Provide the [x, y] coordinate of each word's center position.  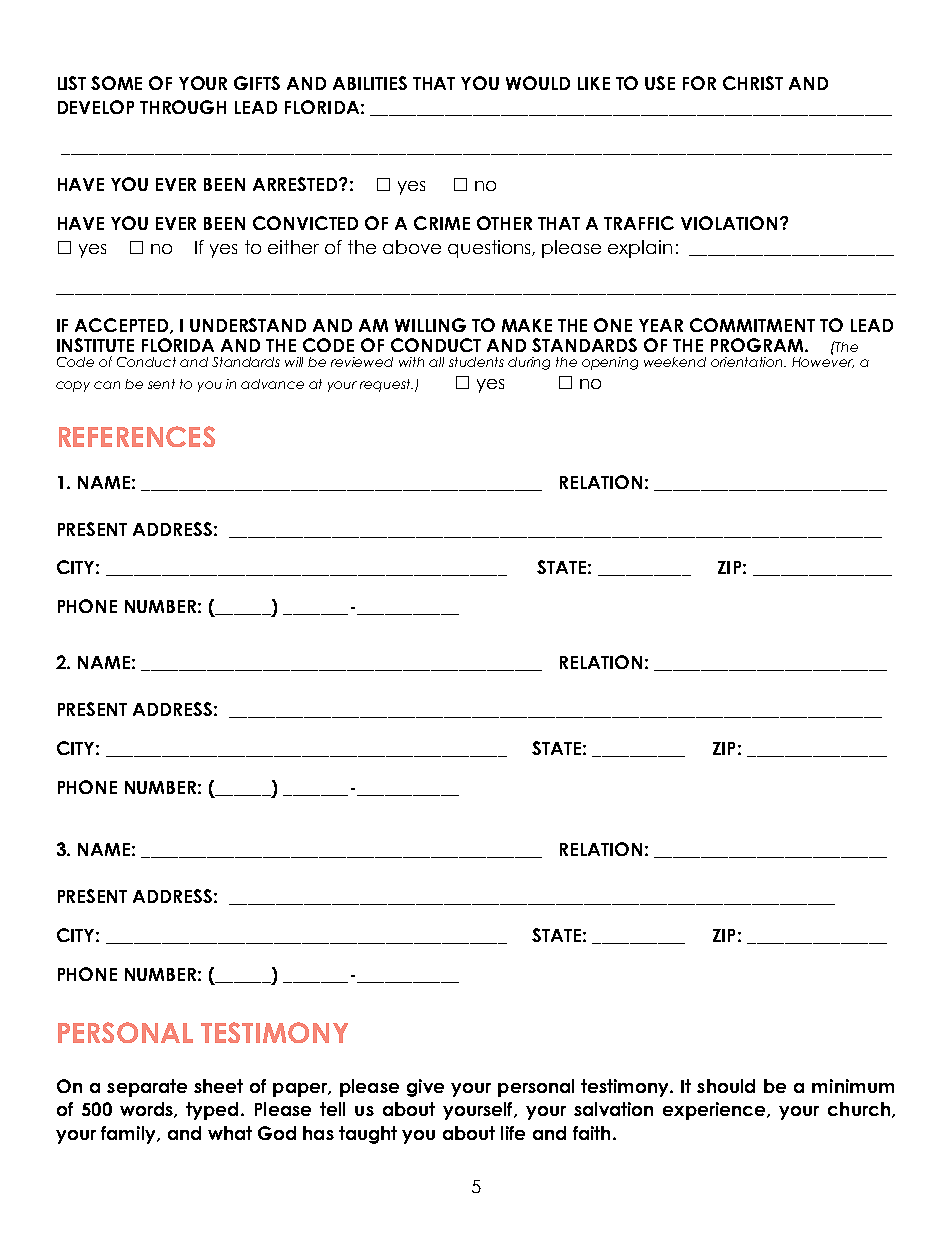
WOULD [538, 83]
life [513, 1133]
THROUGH [183, 107]
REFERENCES [137, 436]
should [726, 1086]
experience [715, 1111]
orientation [748, 362]
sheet [218, 1086]
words [147, 1110]
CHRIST [753, 83]
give [425, 1088]
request [386, 385]
